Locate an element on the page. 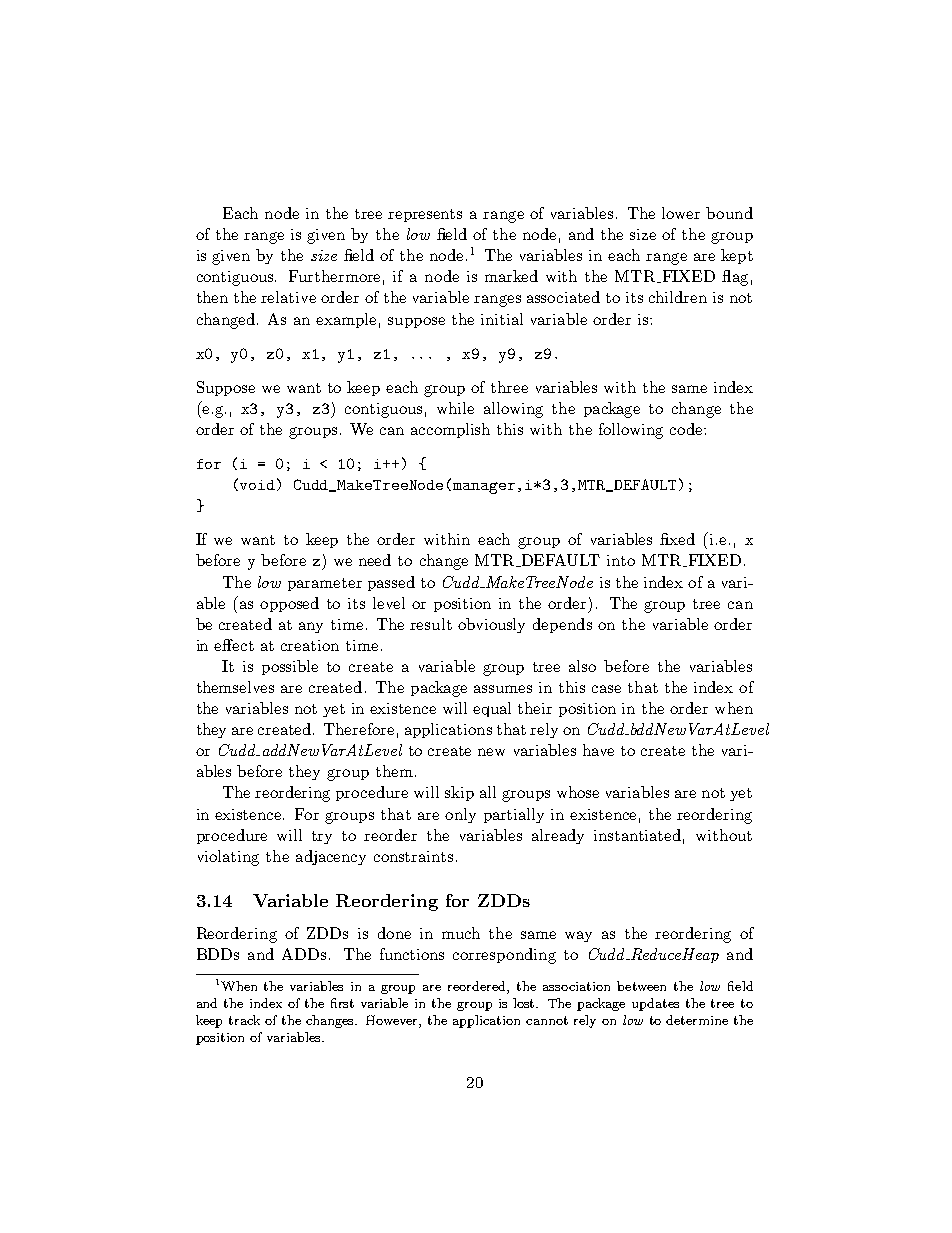  relative is located at coordinates (288, 297).
